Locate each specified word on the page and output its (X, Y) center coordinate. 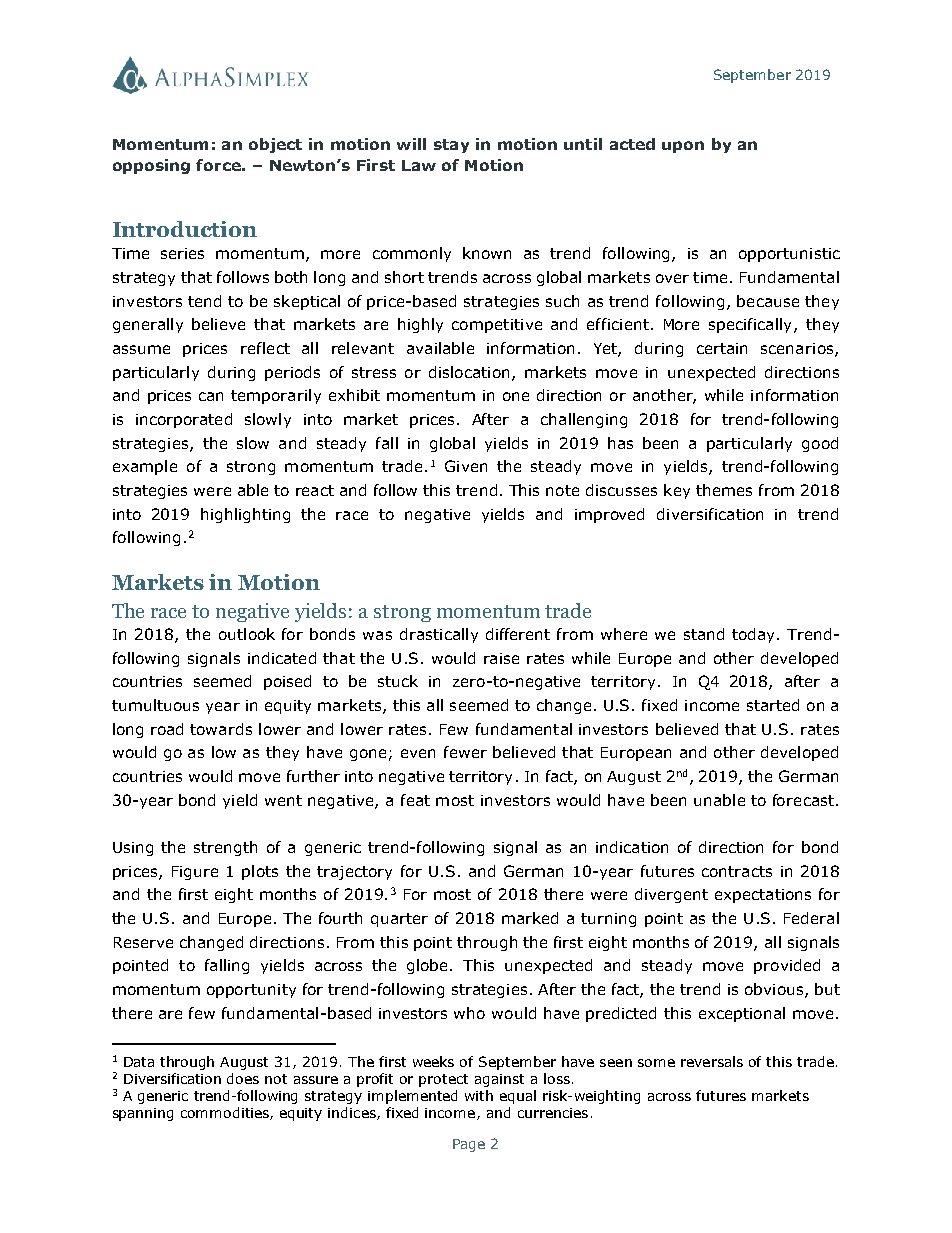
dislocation (469, 372)
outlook (247, 634)
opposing (151, 166)
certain (722, 348)
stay (451, 146)
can (211, 396)
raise (501, 658)
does (243, 1078)
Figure (195, 873)
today (755, 635)
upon (683, 147)
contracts (737, 871)
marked (530, 918)
